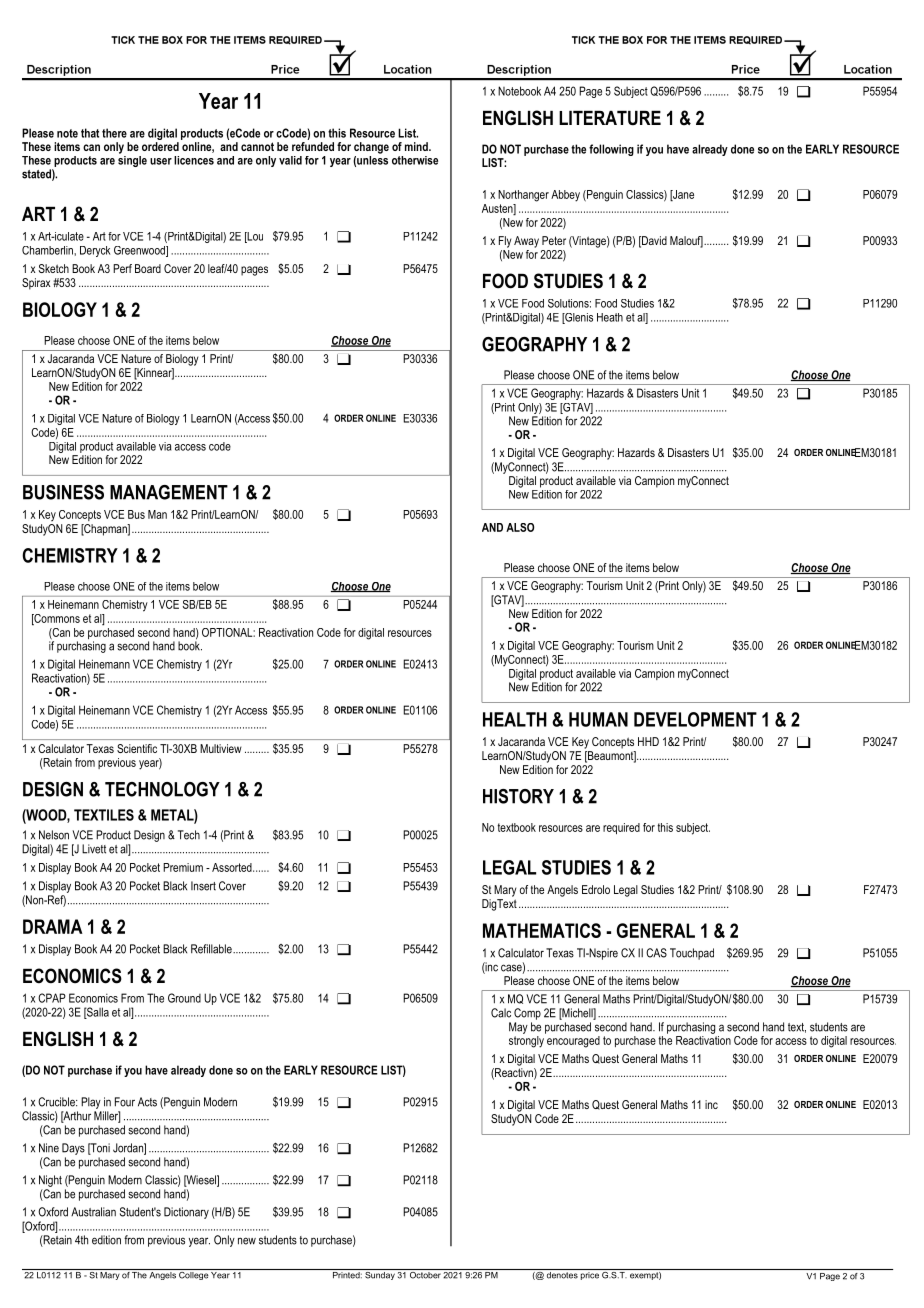 This screenshot has width=924, height=1308. What do you see at coordinates (132, 160) in the screenshot?
I see `single` at bounding box center [132, 160].
